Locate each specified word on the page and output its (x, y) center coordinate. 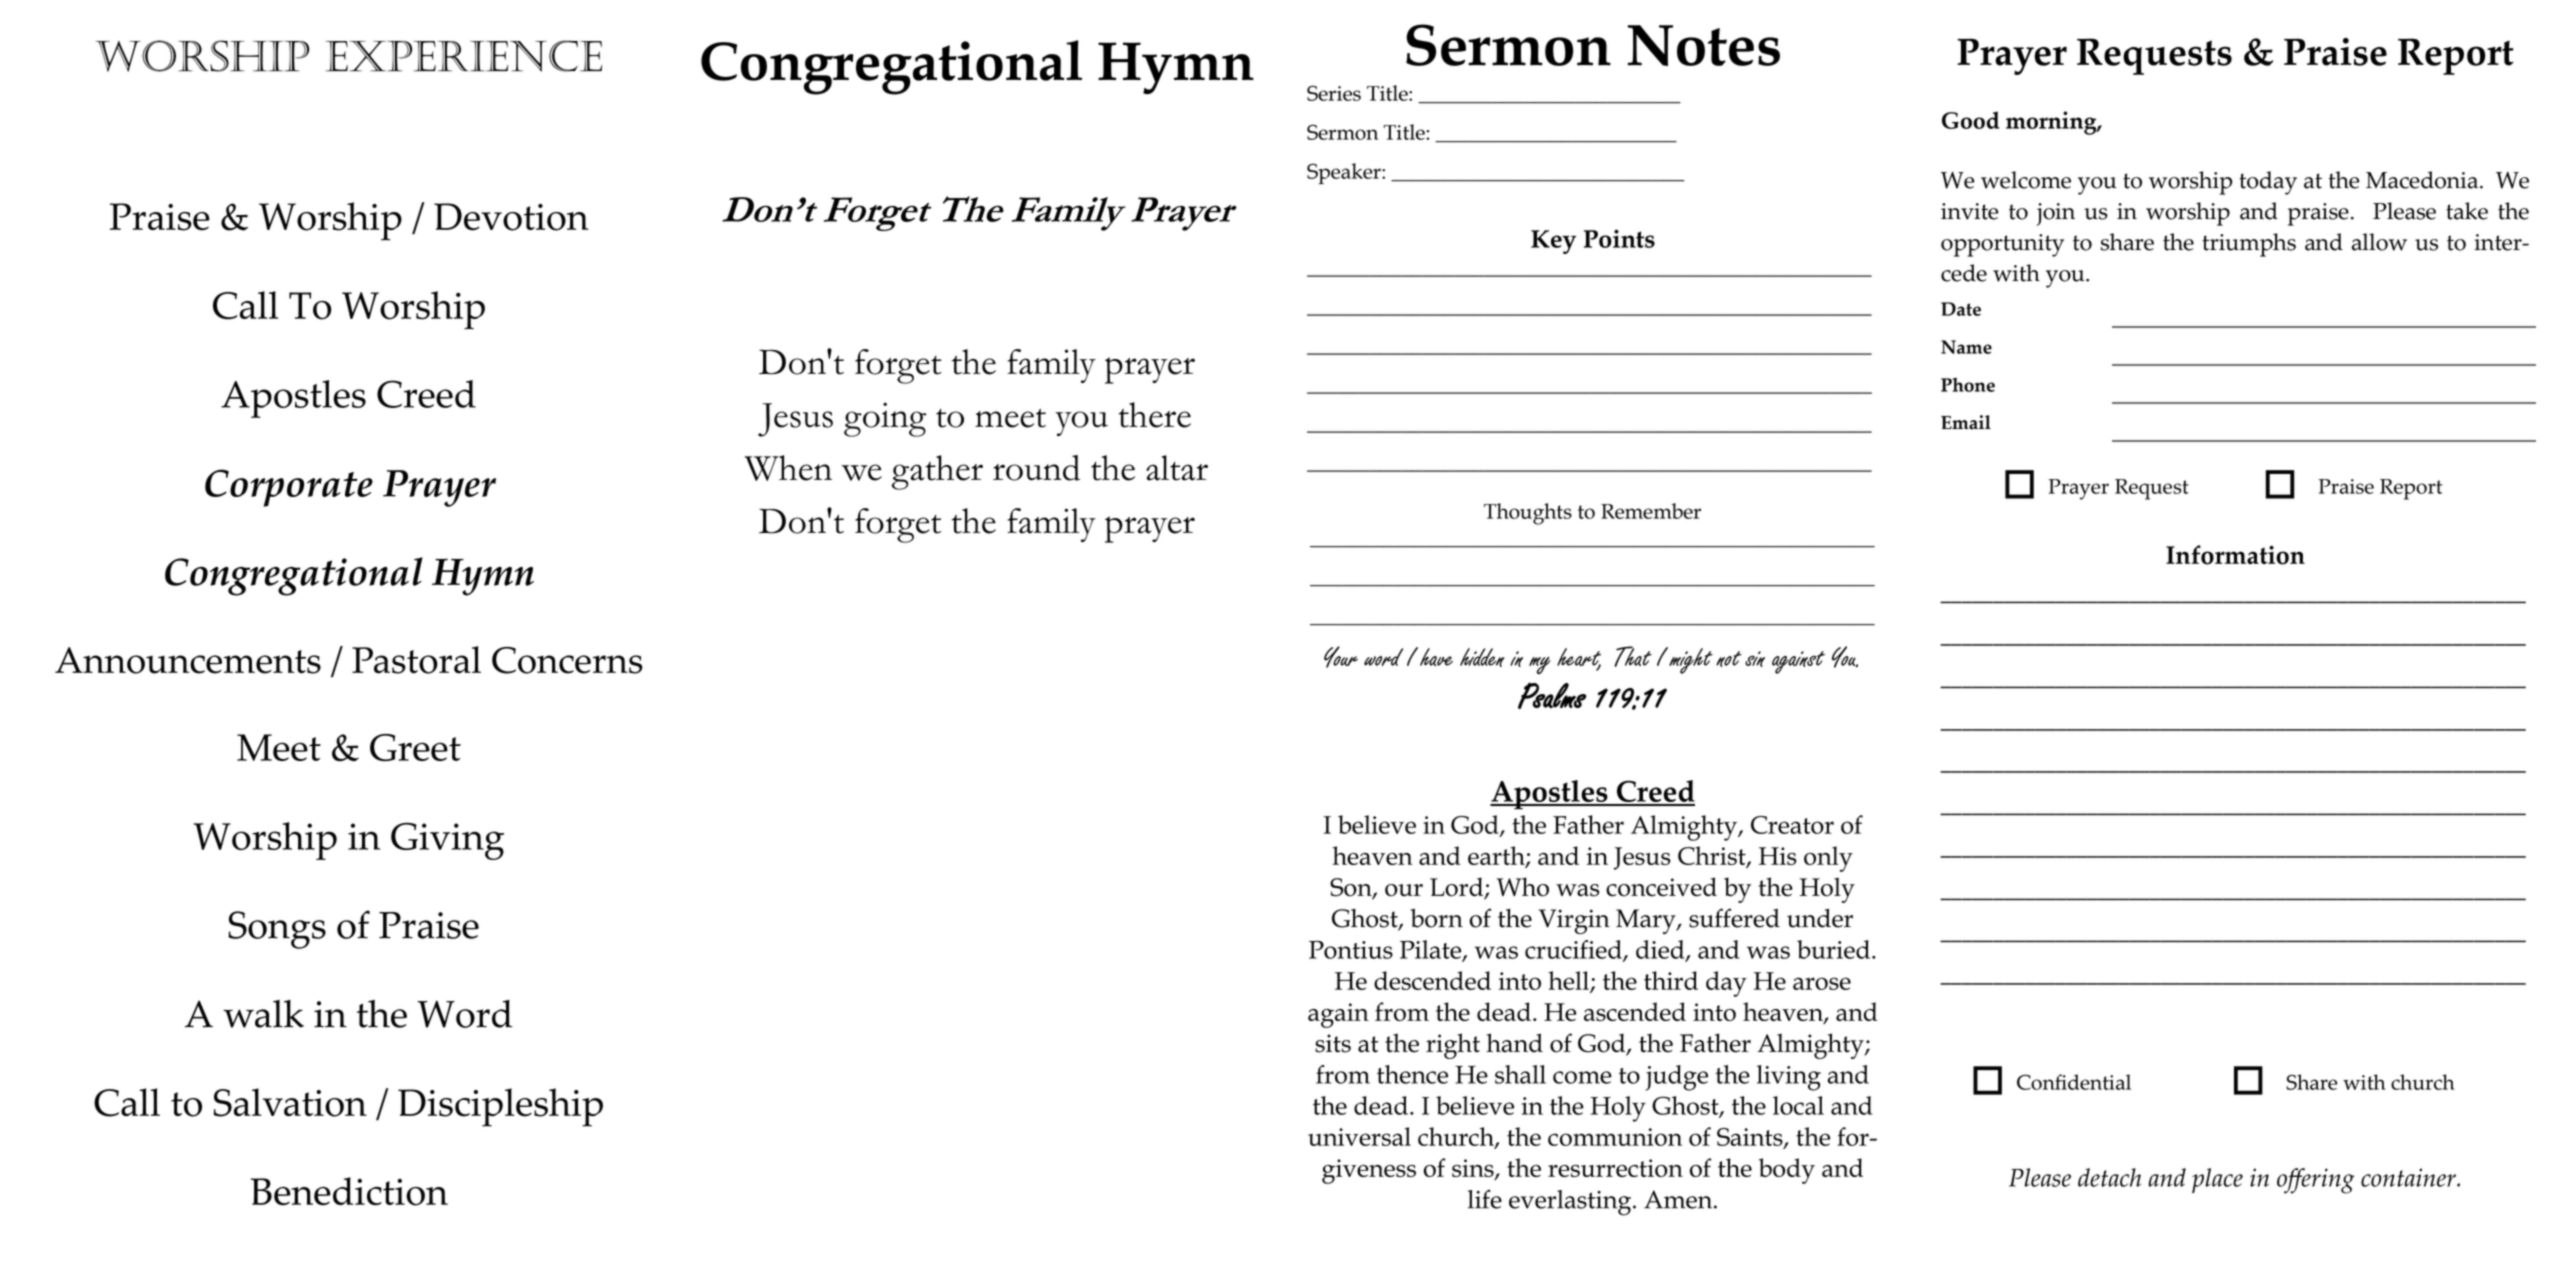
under (1820, 918)
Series (1334, 93)
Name (1966, 347)
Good (1970, 120)
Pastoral (416, 660)
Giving (447, 841)
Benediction (349, 1191)
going (885, 419)
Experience (463, 56)
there (1155, 415)
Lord (1458, 888)
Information (2235, 555)
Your (1341, 657)
